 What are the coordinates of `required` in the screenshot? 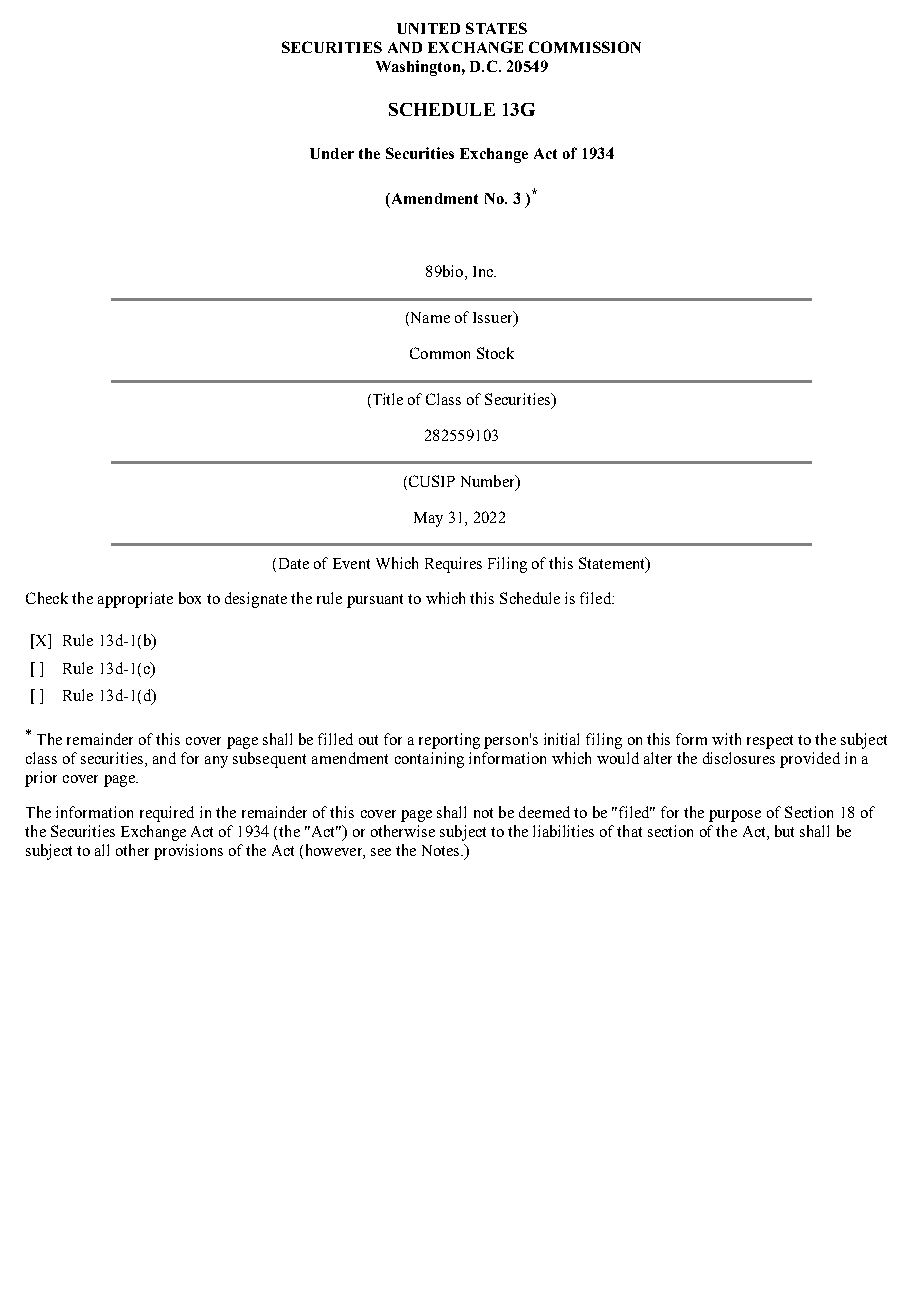 It's located at (167, 814).
